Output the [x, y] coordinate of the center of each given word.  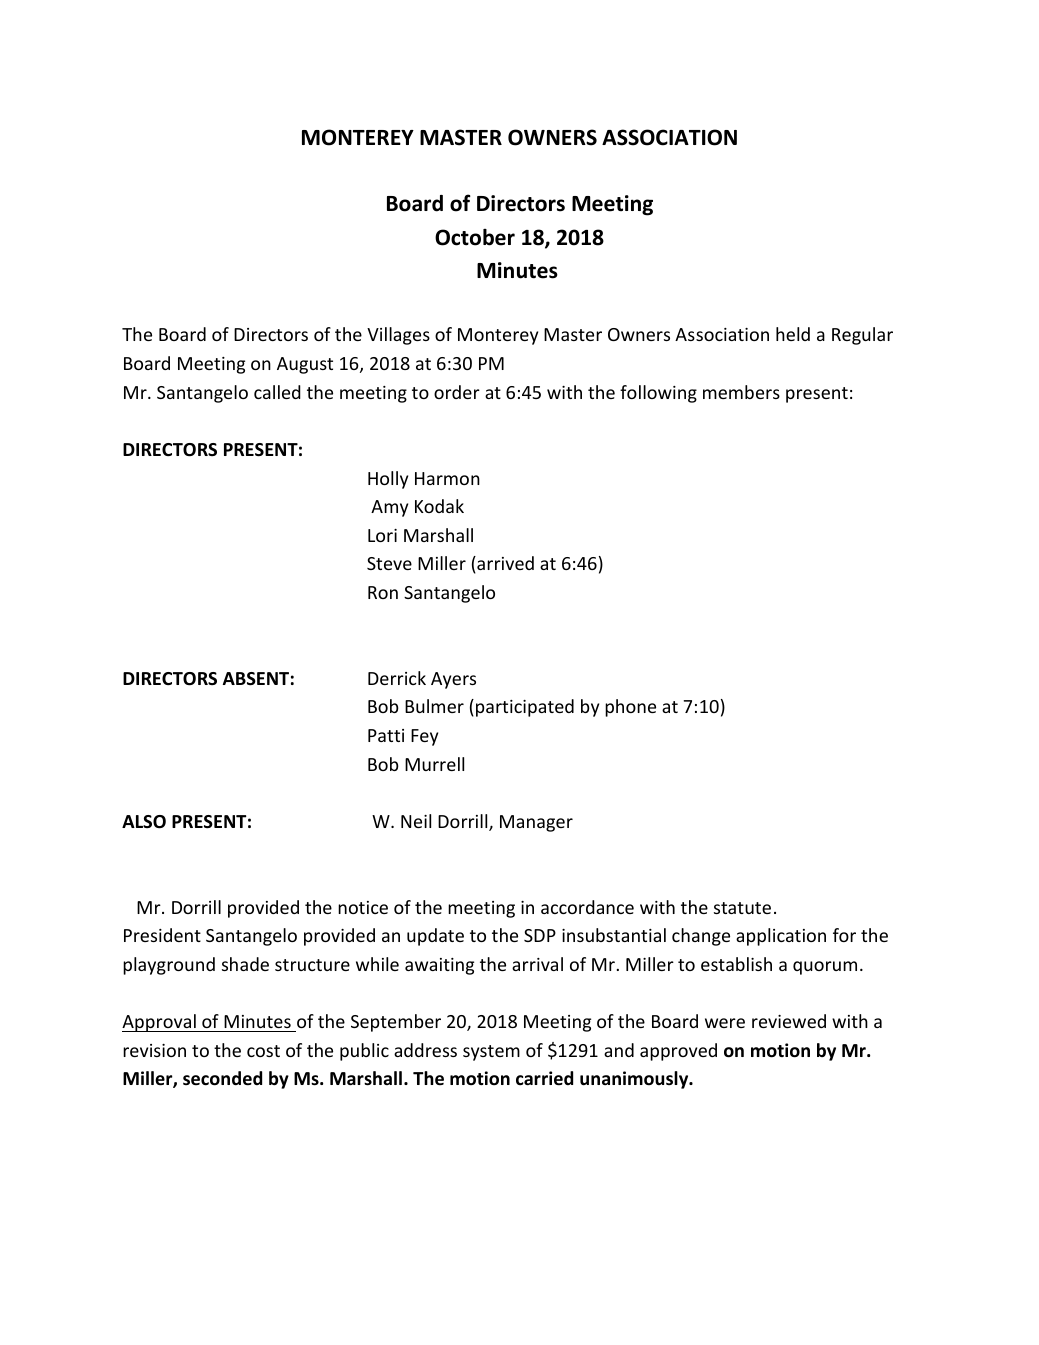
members [741, 392]
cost [263, 1051]
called [277, 392]
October [475, 237]
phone [630, 708]
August [305, 365]
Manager [536, 823]
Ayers [453, 680]
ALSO [144, 822]
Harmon [447, 478]
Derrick [397, 678]
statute [742, 908]
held [793, 334]
